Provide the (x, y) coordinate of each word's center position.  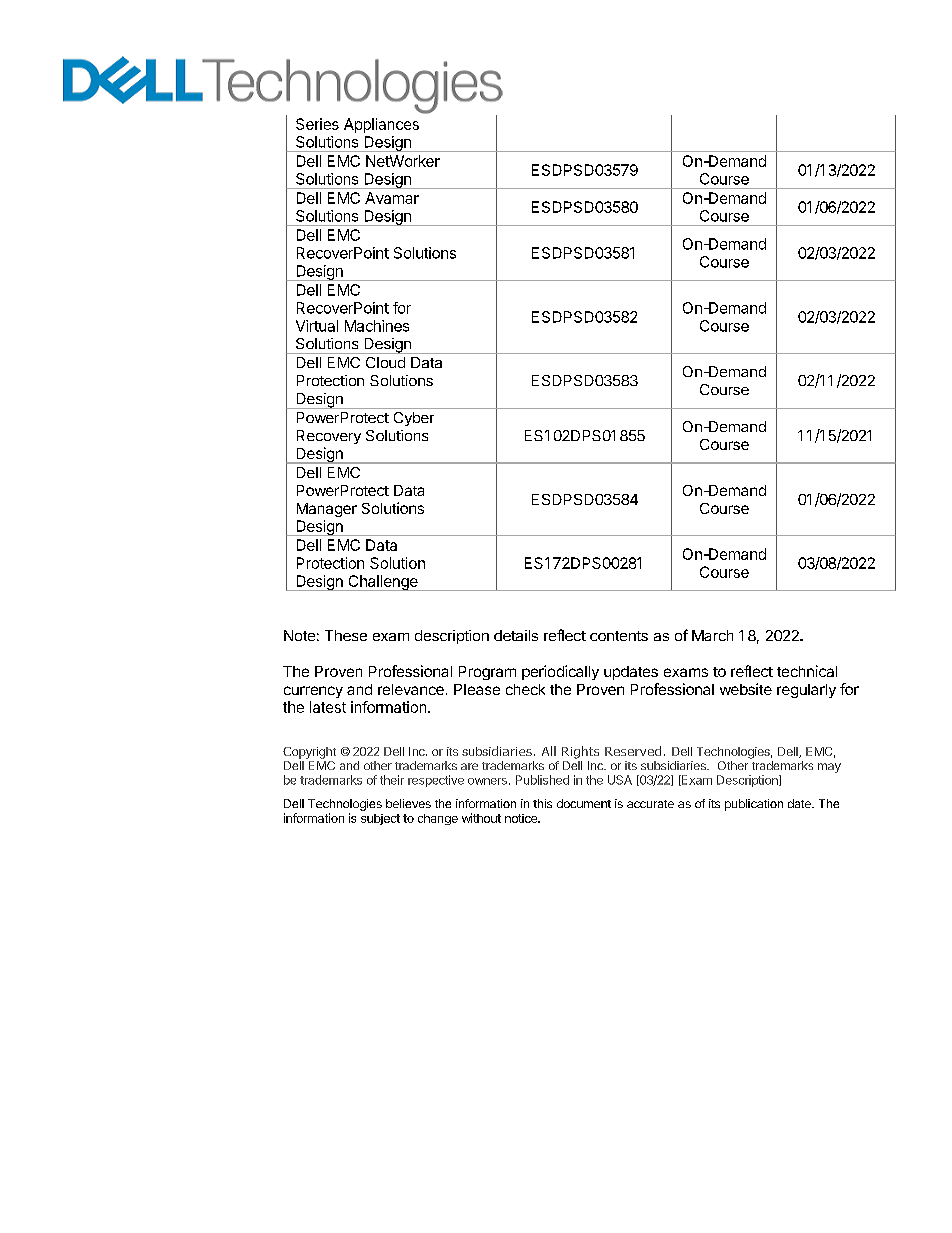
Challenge (383, 583)
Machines (377, 326)
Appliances (381, 125)
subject (380, 819)
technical (807, 671)
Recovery (329, 437)
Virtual (317, 326)
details (516, 635)
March (712, 635)
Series (317, 124)
